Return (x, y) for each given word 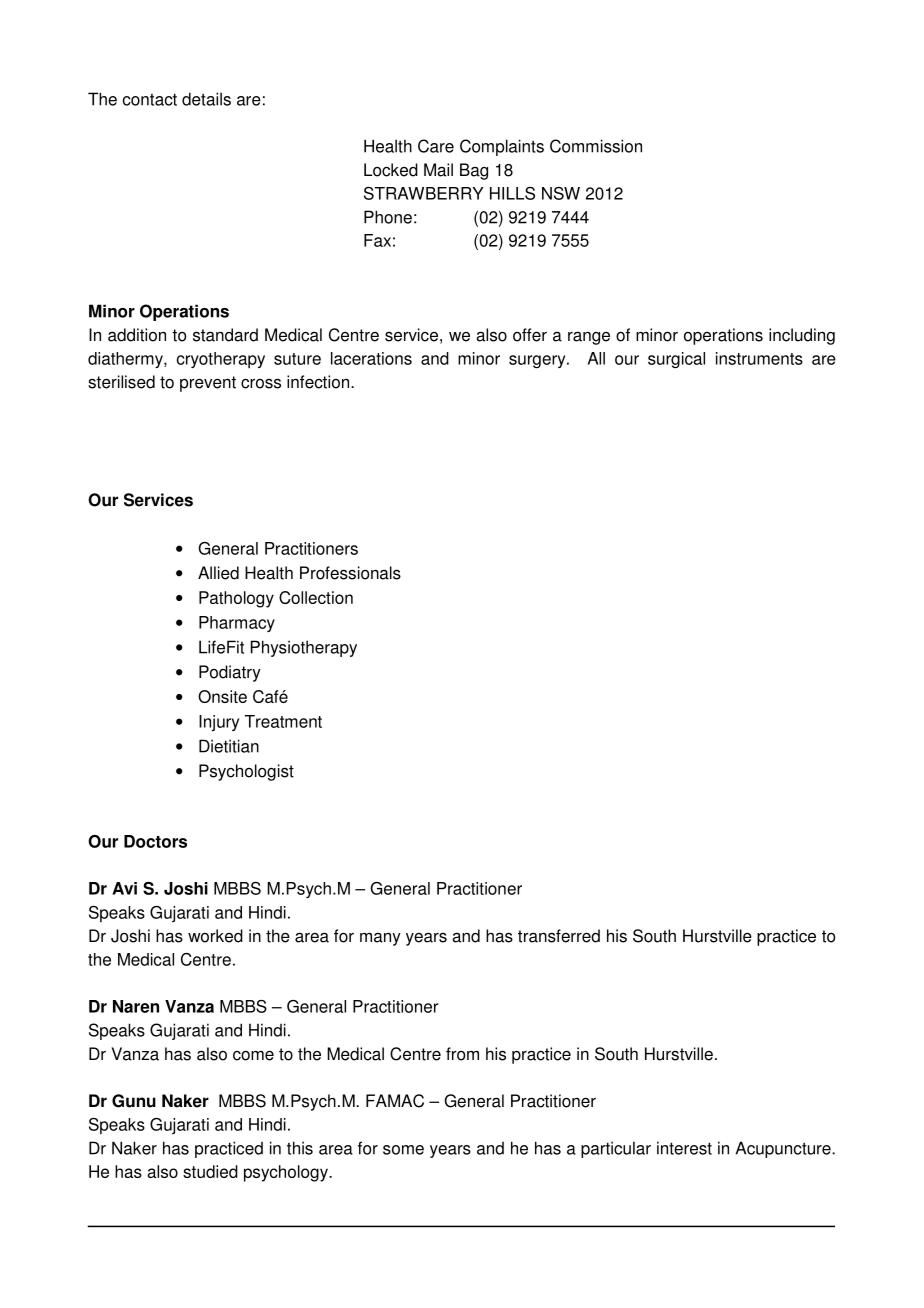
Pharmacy (237, 624)
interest (684, 1148)
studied (210, 1171)
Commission (596, 146)
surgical (676, 360)
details (206, 99)
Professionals (350, 573)
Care (436, 146)
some (403, 1150)
